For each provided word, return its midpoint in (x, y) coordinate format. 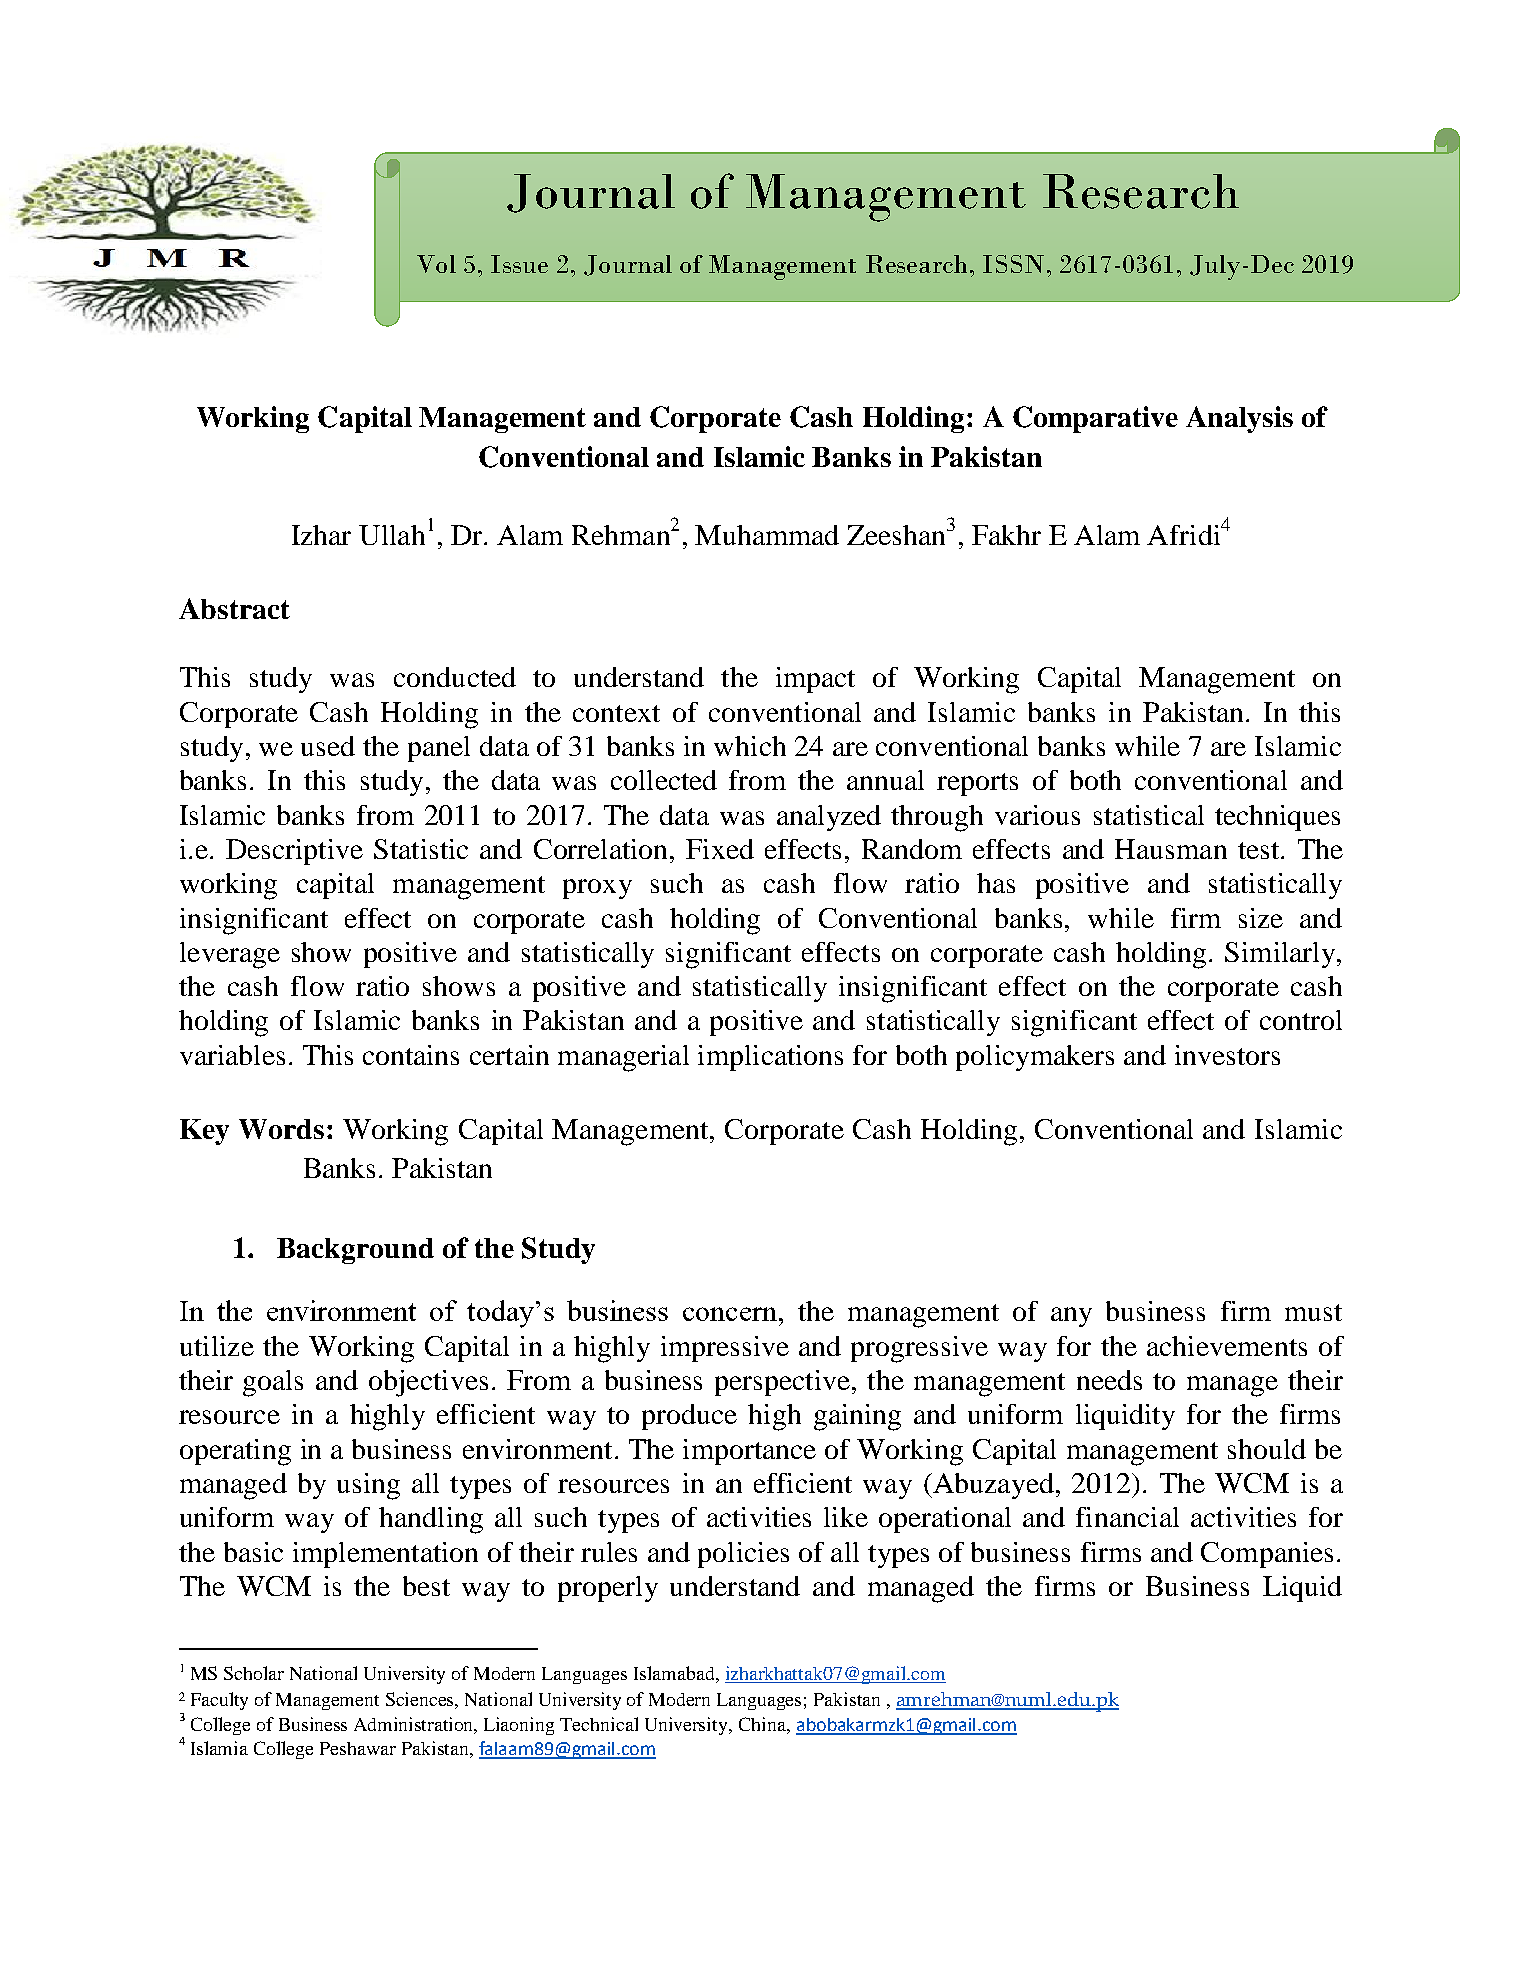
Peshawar (358, 1748)
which (750, 746)
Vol (436, 264)
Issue (519, 264)
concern (730, 1314)
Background (355, 1251)
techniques (1277, 818)
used (328, 746)
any (1071, 1317)
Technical (599, 1724)
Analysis (1239, 419)
